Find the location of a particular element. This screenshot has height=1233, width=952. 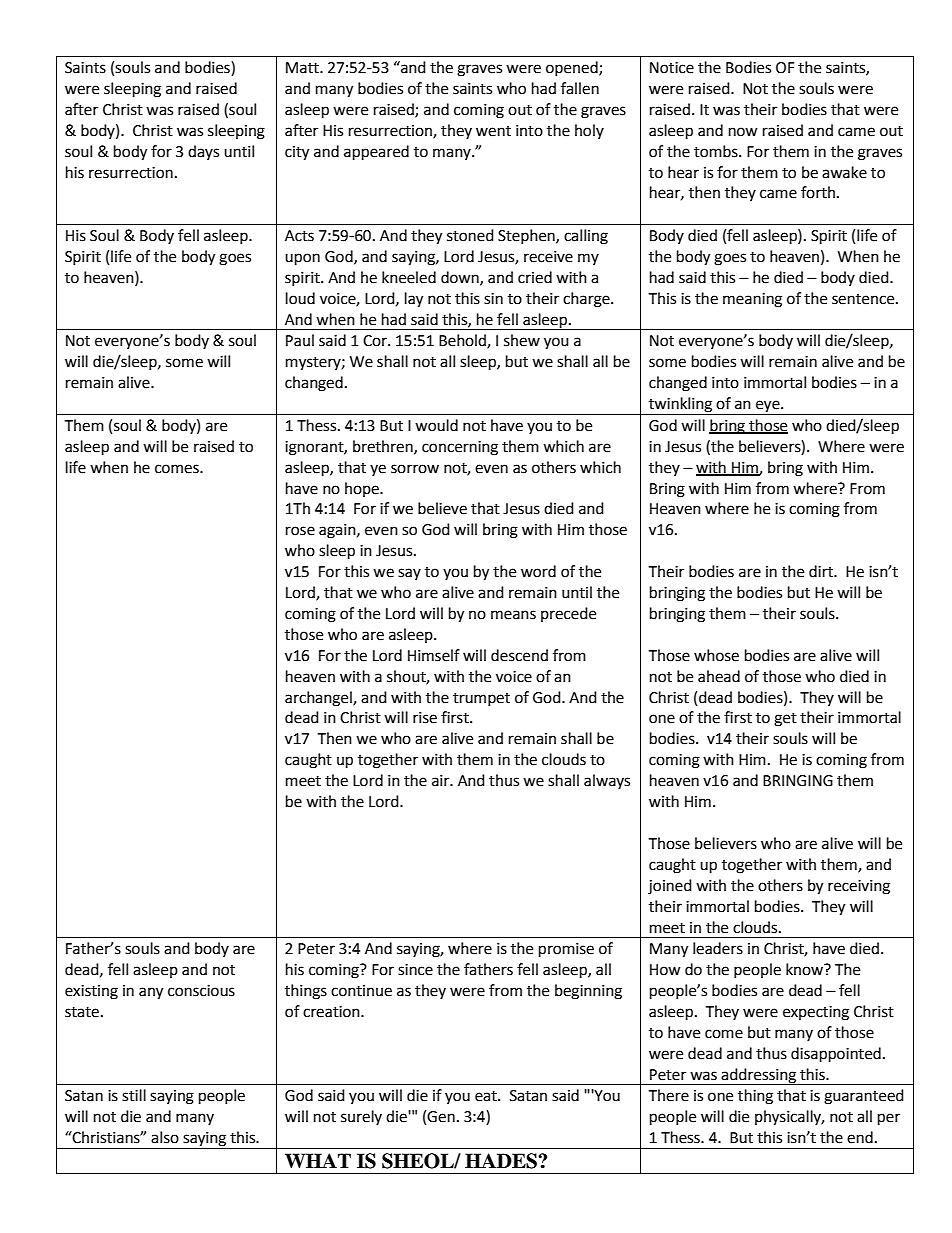

conscious is located at coordinates (201, 991).
